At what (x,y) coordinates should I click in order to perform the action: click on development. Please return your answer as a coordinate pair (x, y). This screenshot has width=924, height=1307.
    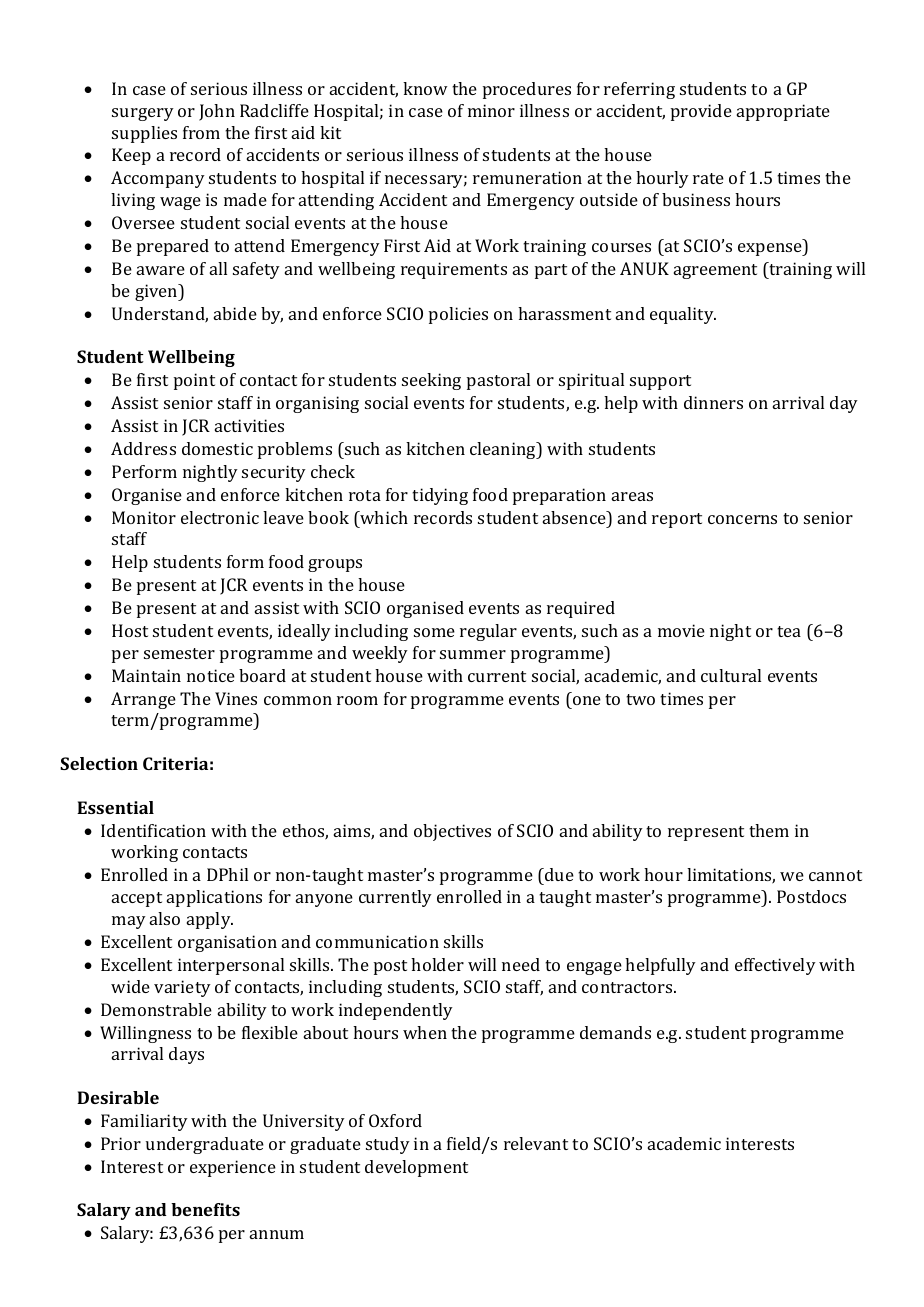
    Looking at the image, I should click on (416, 1168).
